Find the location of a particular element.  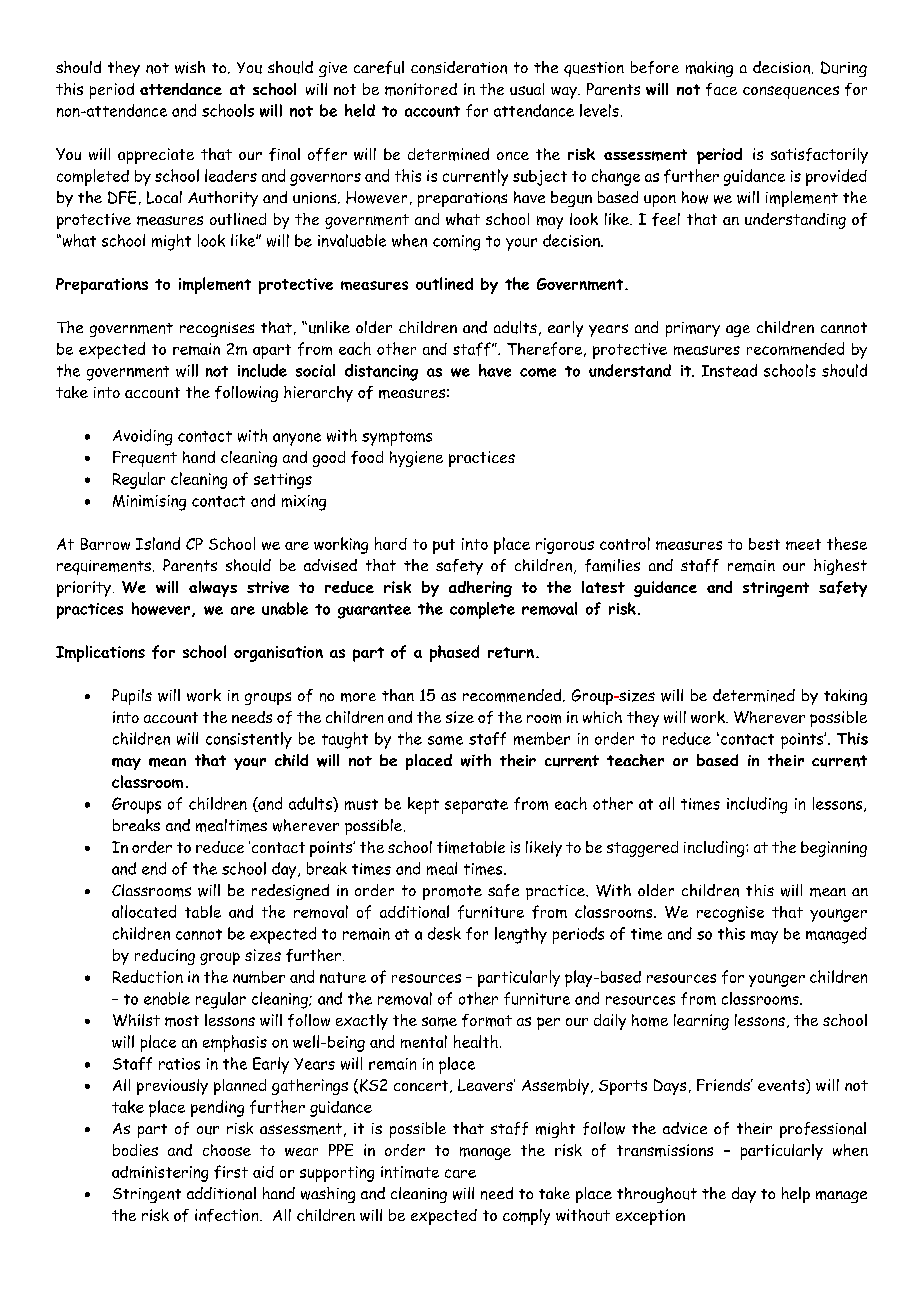

Implications is located at coordinates (100, 653).
